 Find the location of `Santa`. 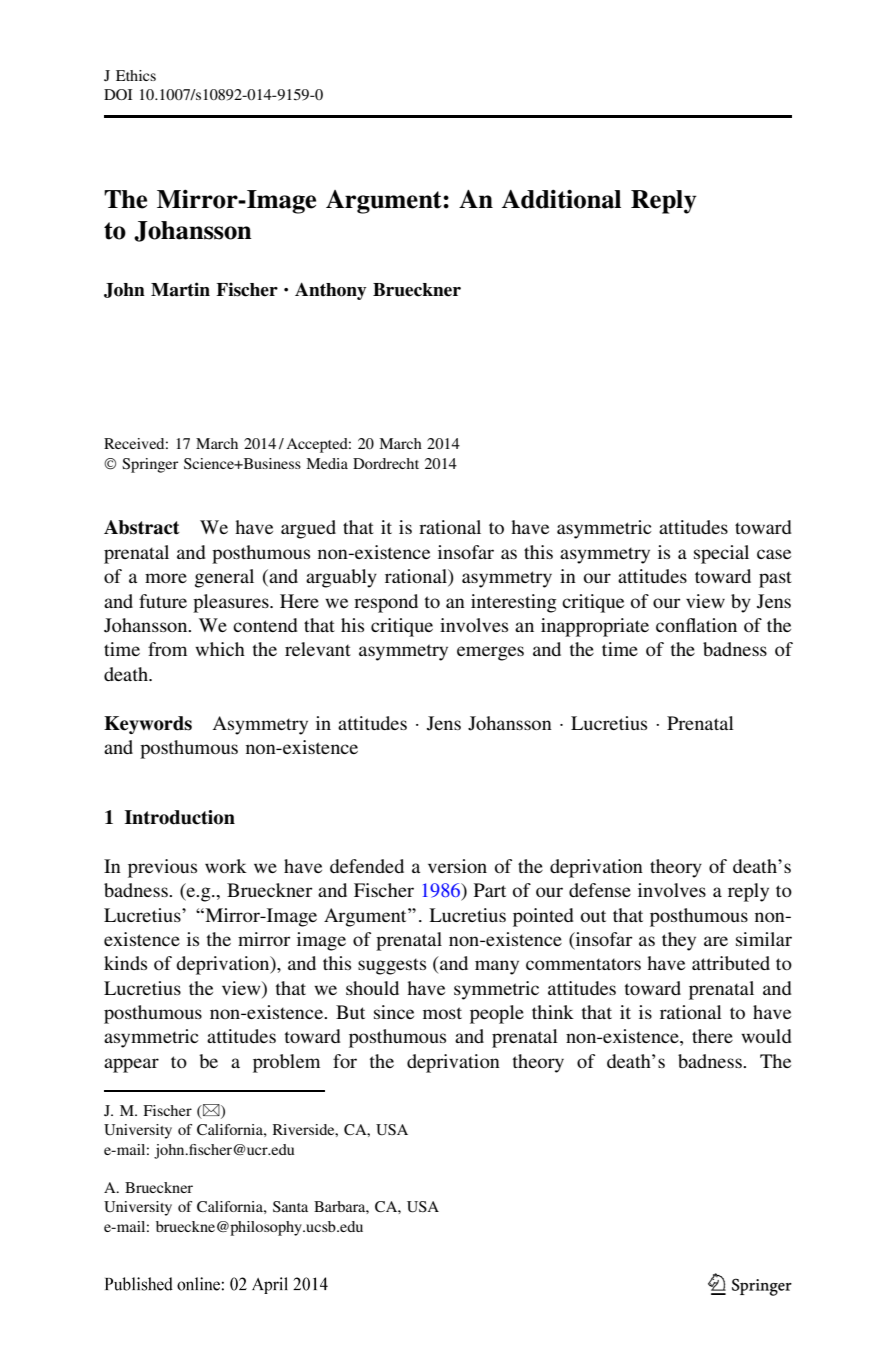

Santa is located at coordinates (290, 1206).
